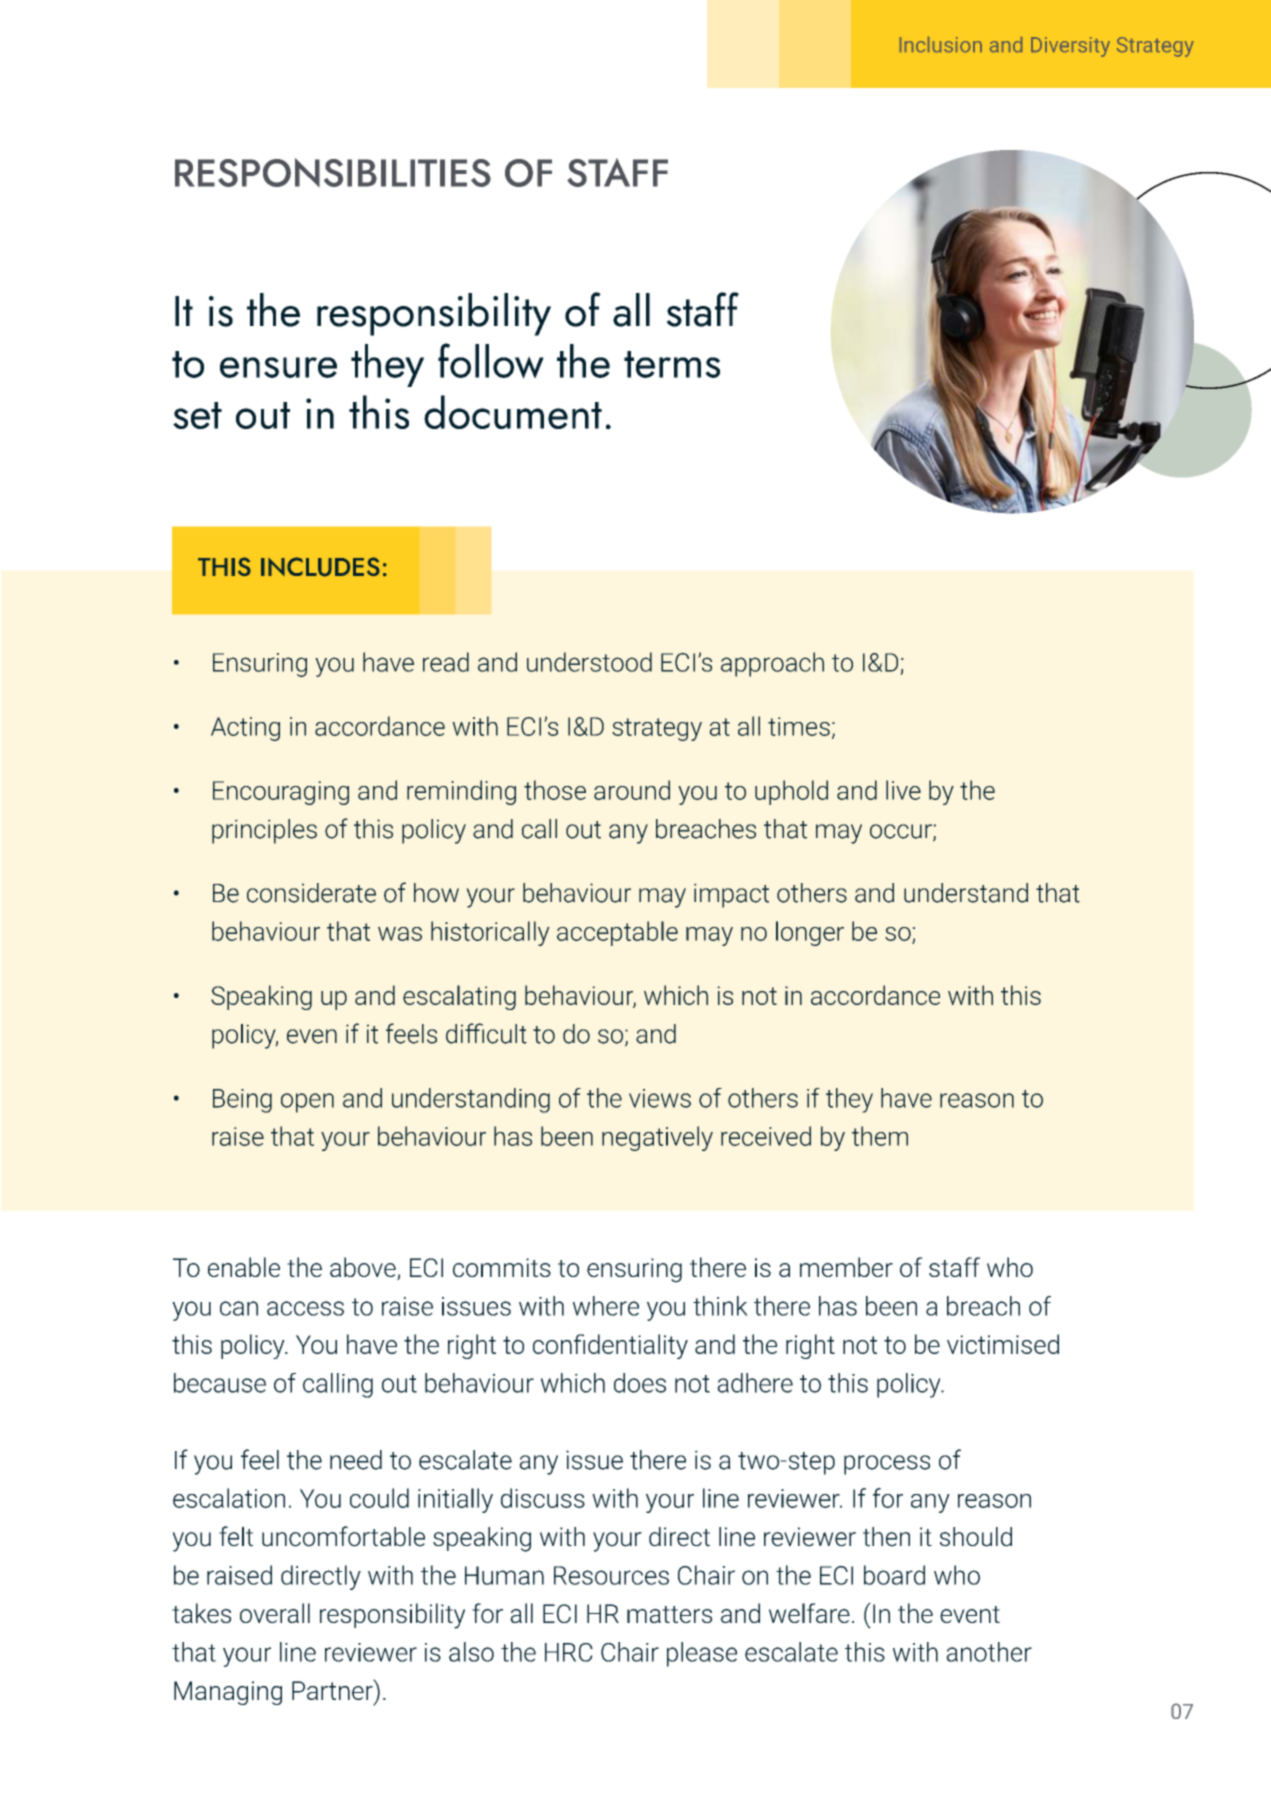 The width and height of the screenshot is (1271, 1798). What do you see at coordinates (333, 172) in the screenshot?
I see `RESPONSIBILITIES` at bounding box center [333, 172].
